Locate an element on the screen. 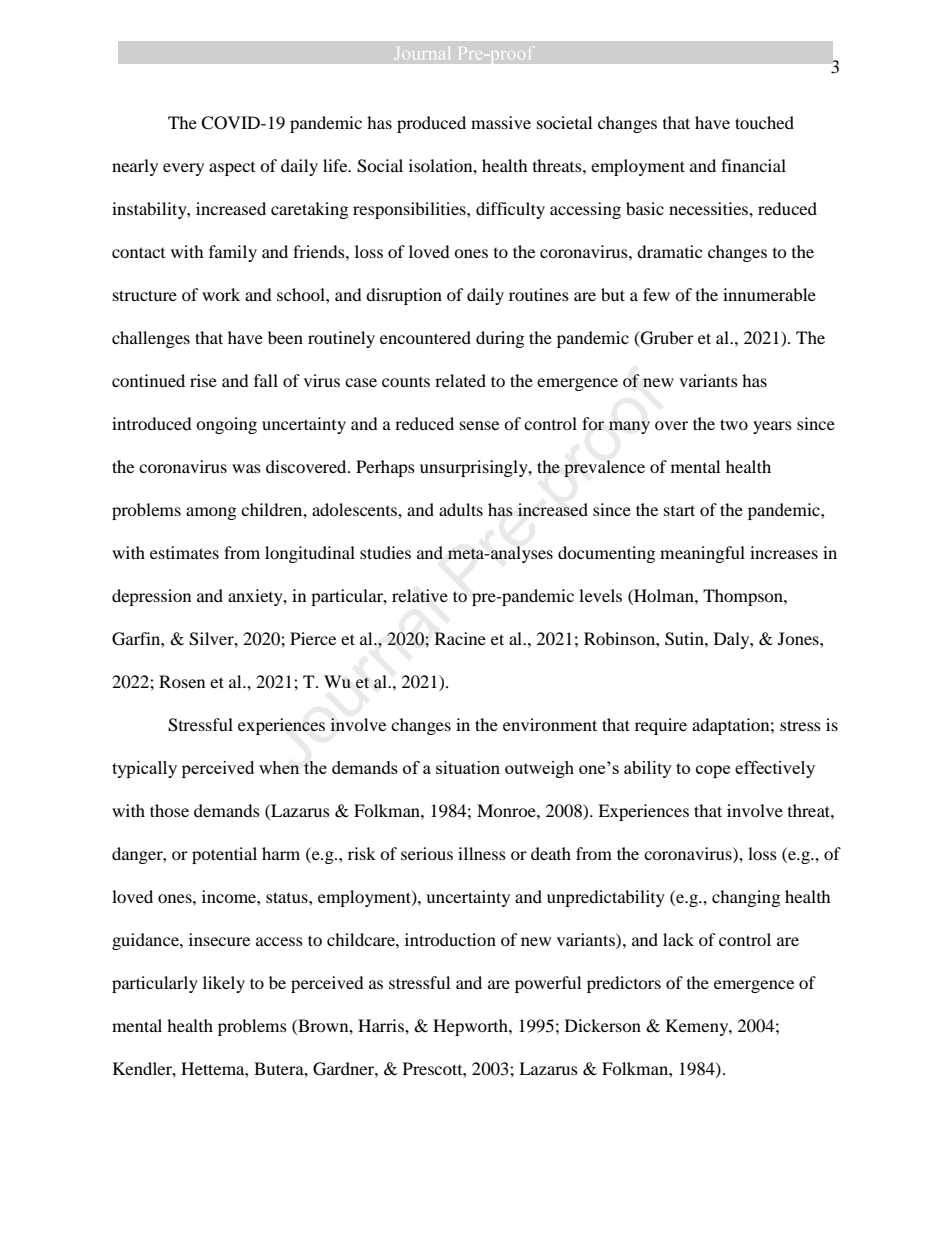  financial is located at coordinates (753, 165).
